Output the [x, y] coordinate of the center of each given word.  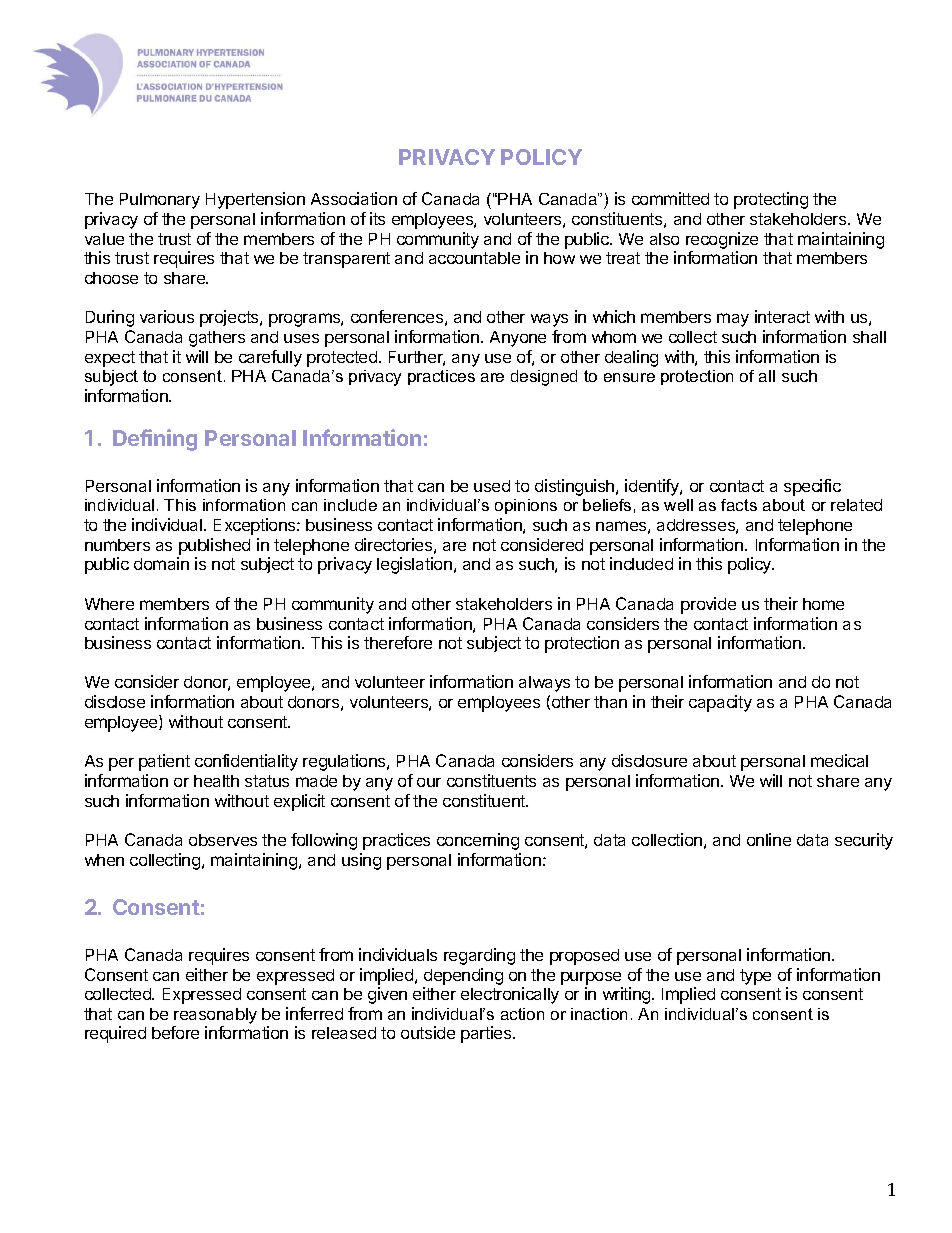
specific [812, 487]
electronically [510, 995]
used [492, 486]
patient [164, 762]
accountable [474, 258]
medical [839, 760]
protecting [771, 200]
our [429, 782]
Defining [155, 440]
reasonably [215, 1016]
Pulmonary [160, 201]
